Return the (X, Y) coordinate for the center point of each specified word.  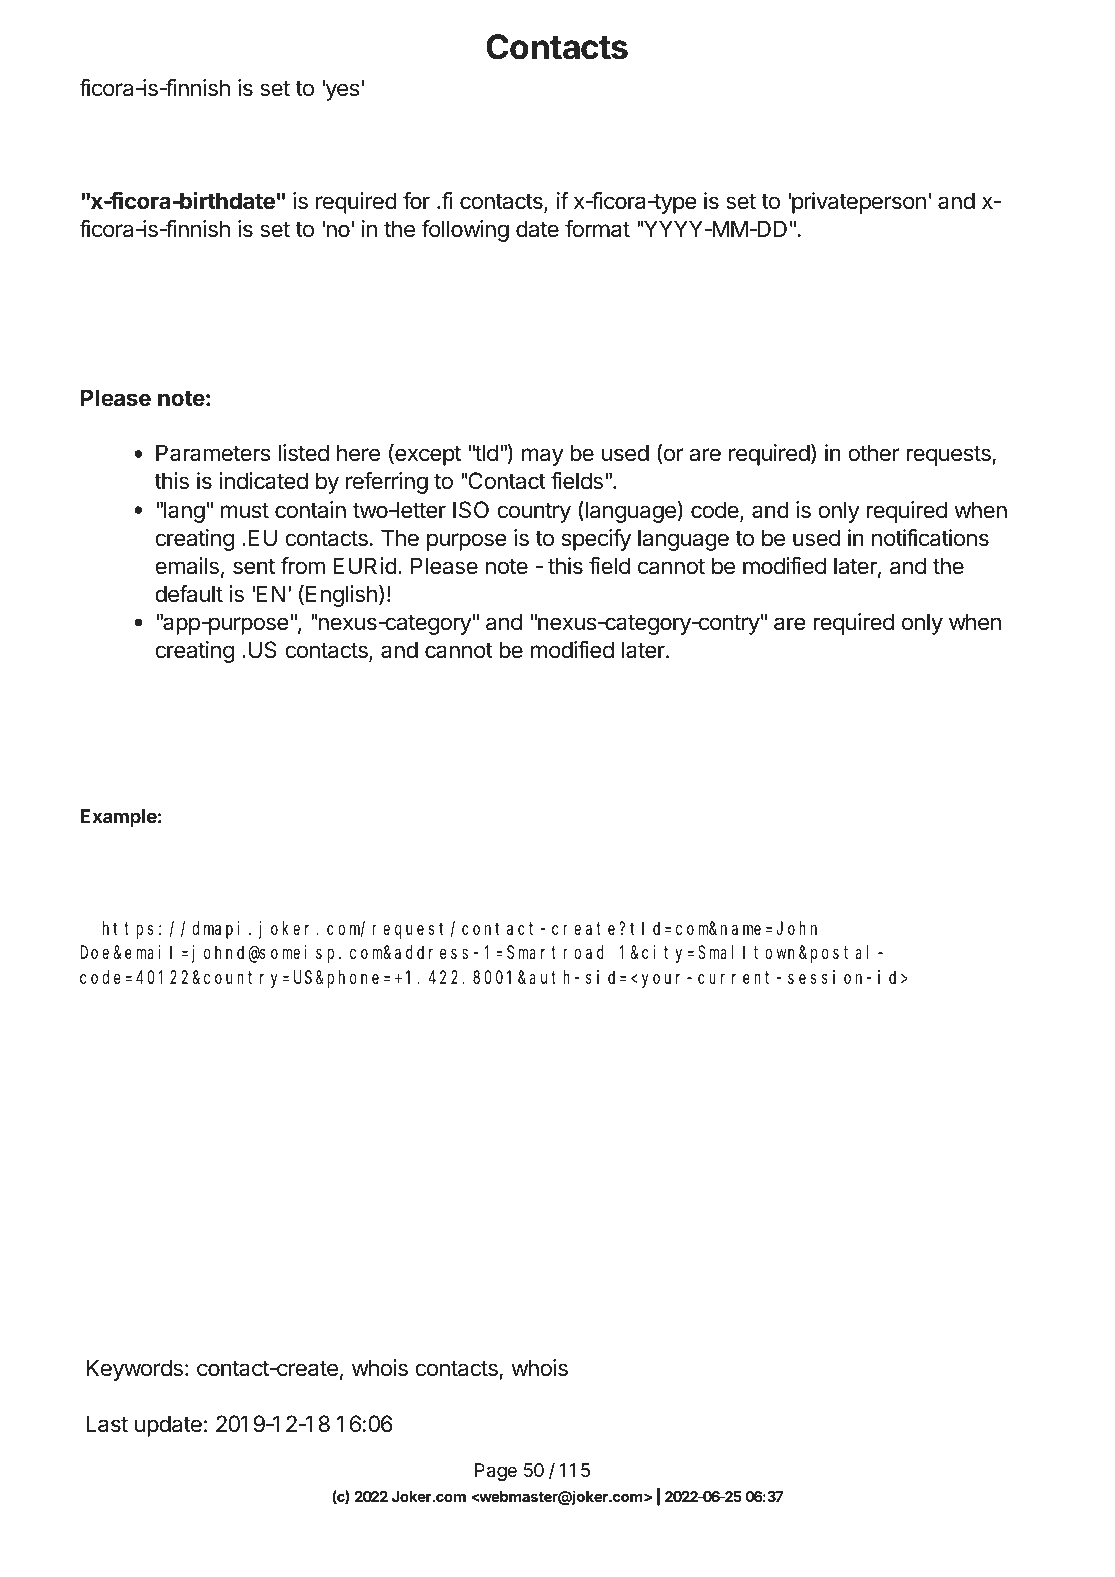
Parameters (213, 453)
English (341, 596)
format (597, 229)
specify (596, 540)
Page (496, 1472)
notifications (930, 538)
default (189, 594)
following (465, 231)
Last (107, 1424)
